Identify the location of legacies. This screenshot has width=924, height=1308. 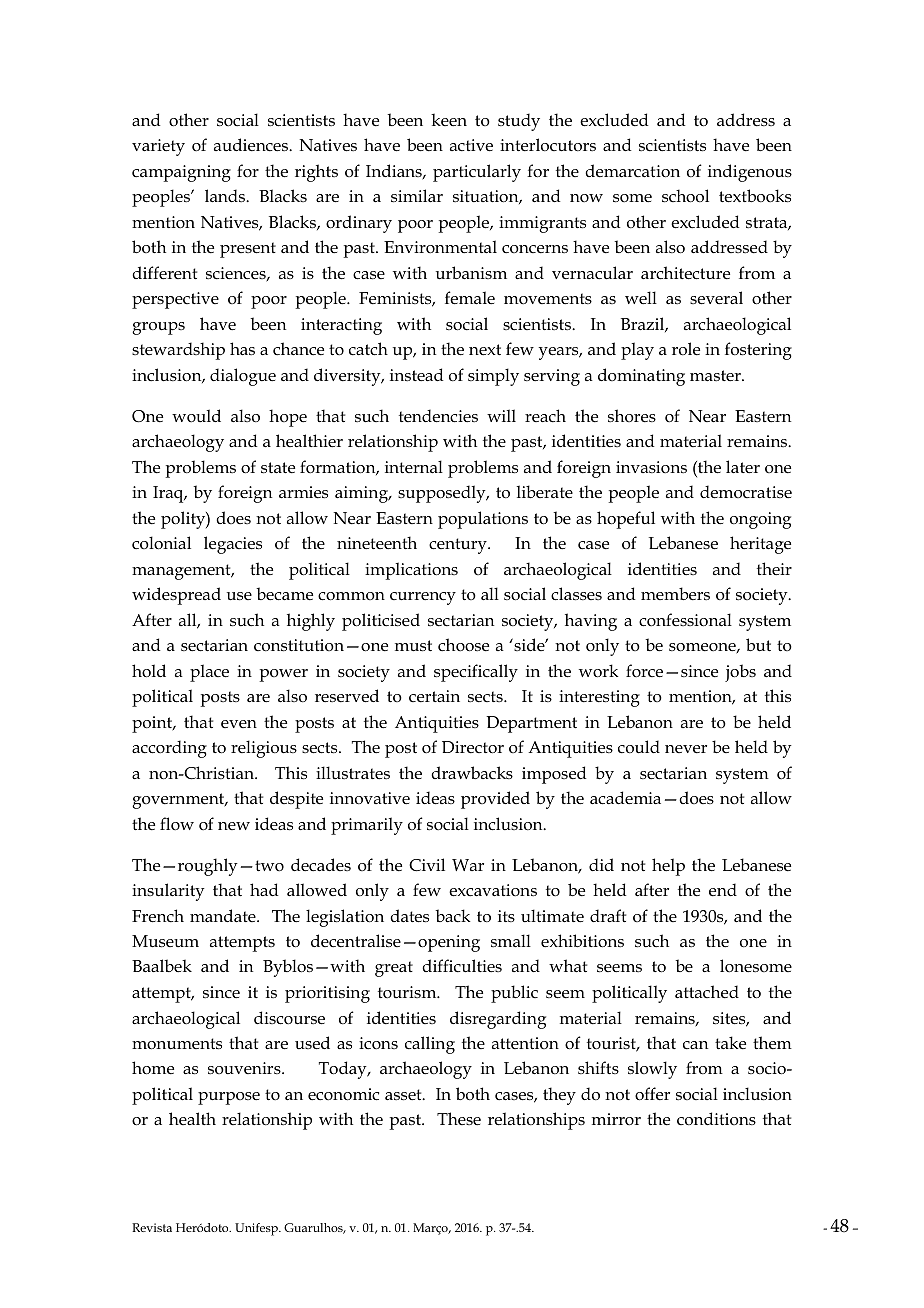
(233, 545).
